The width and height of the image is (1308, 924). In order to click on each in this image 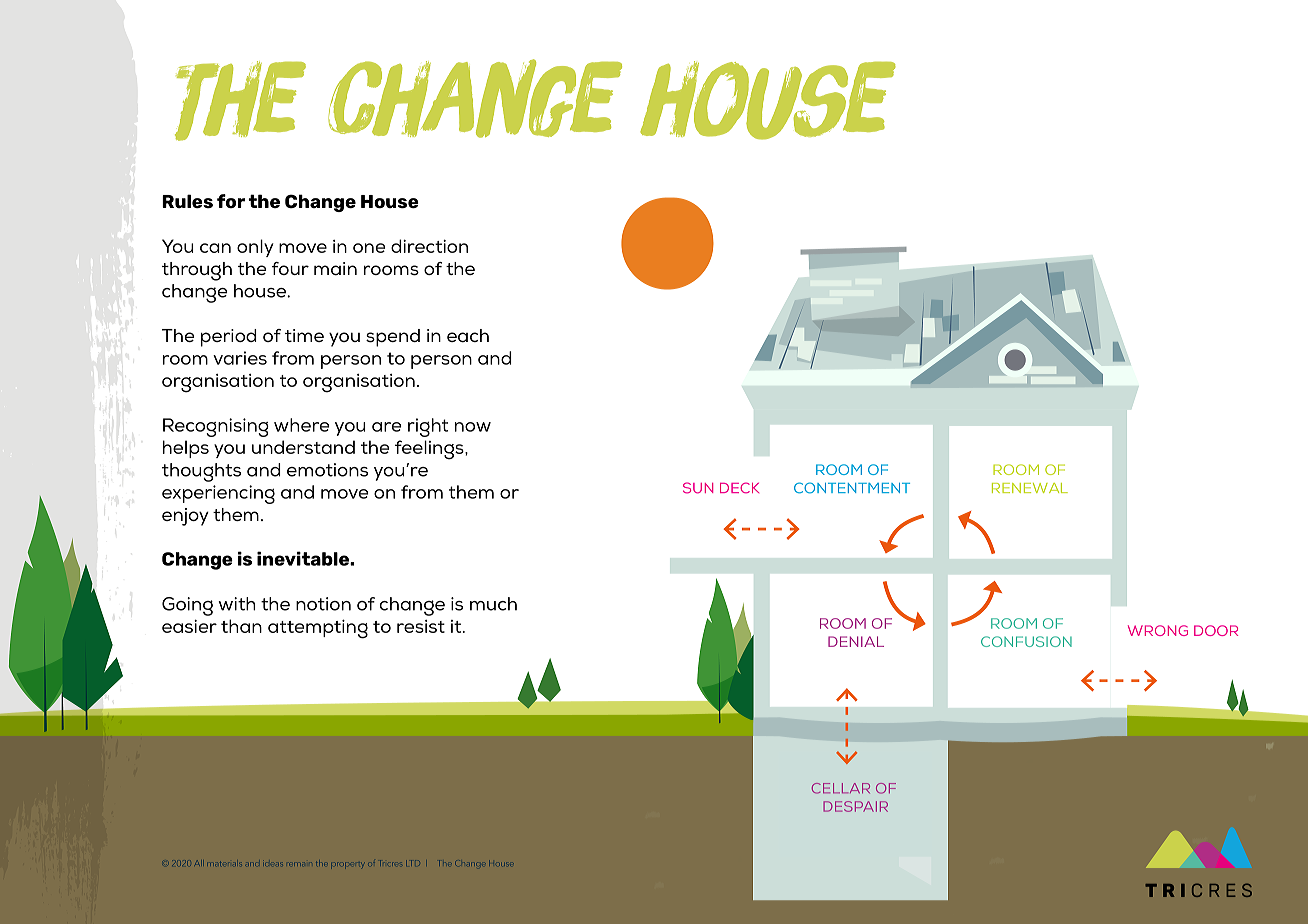, I will do `click(468, 336)`.
